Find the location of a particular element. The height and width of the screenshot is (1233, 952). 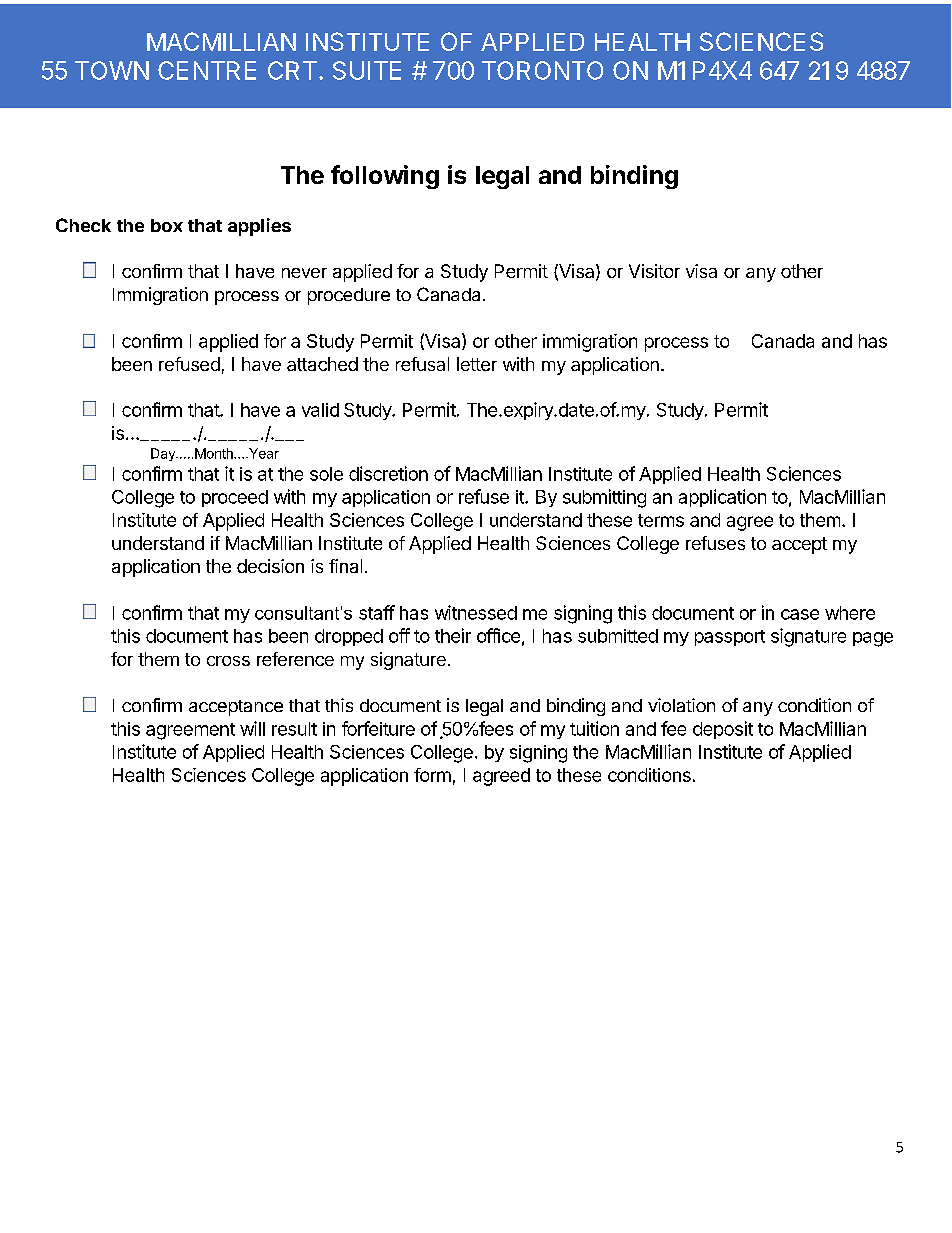

terms is located at coordinates (661, 520).
